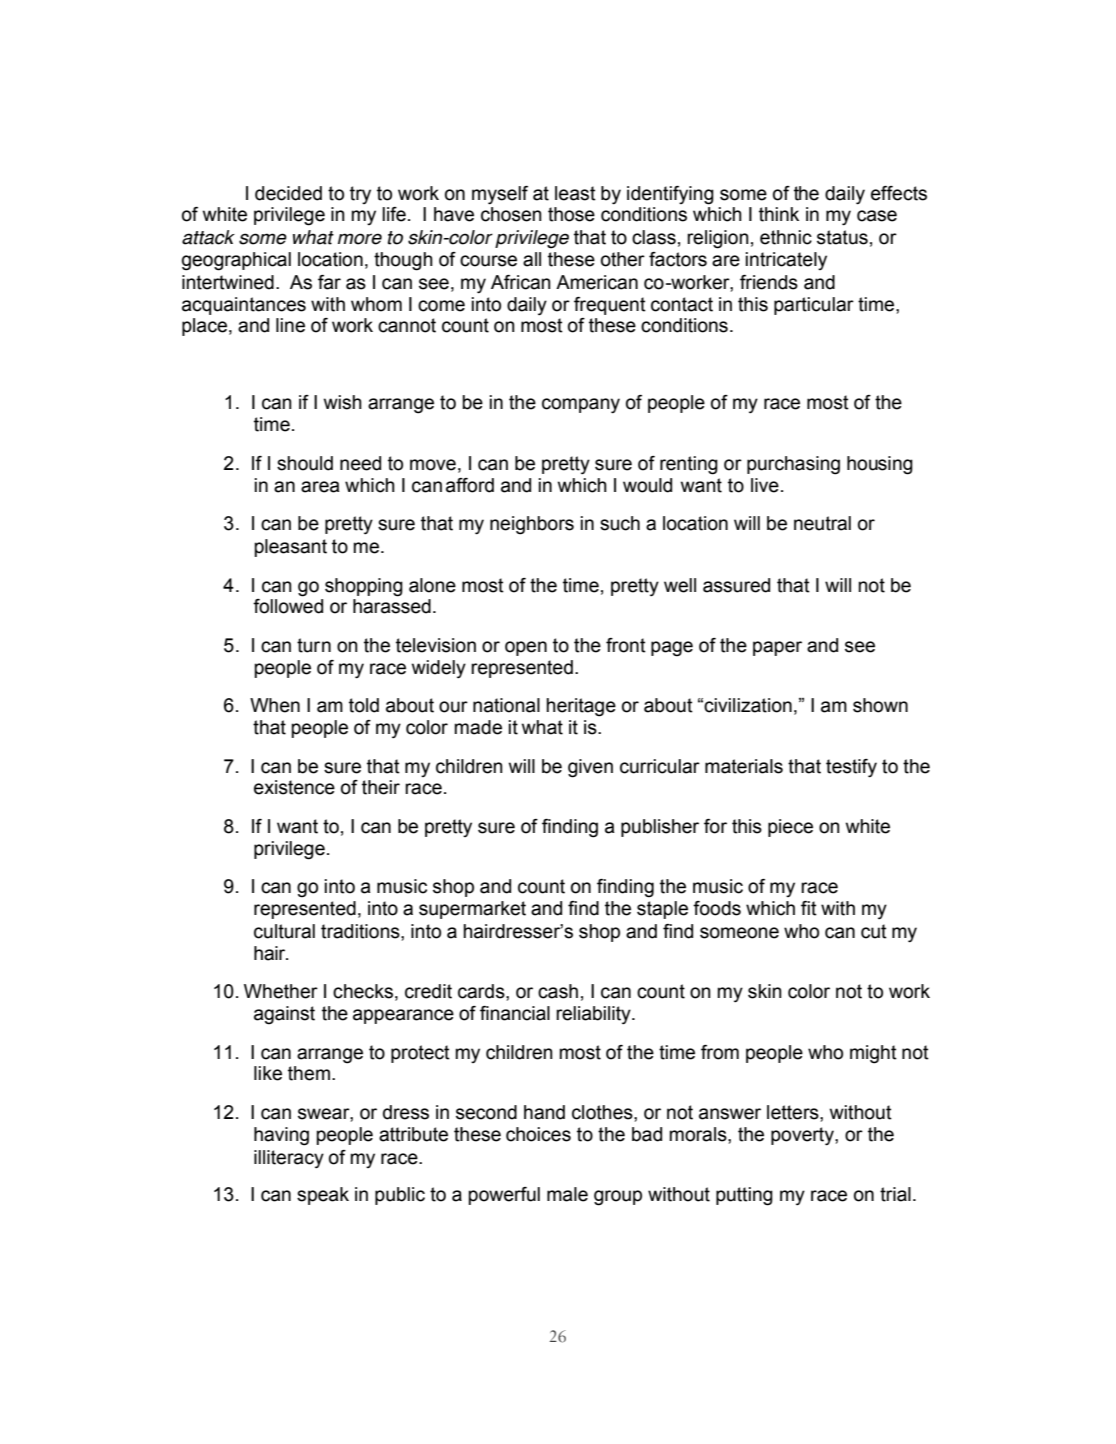 The height and width of the screenshot is (1444, 1116). What do you see at coordinates (842, 237) in the screenshot?
I see `status` at bounding box center [842, 237].
